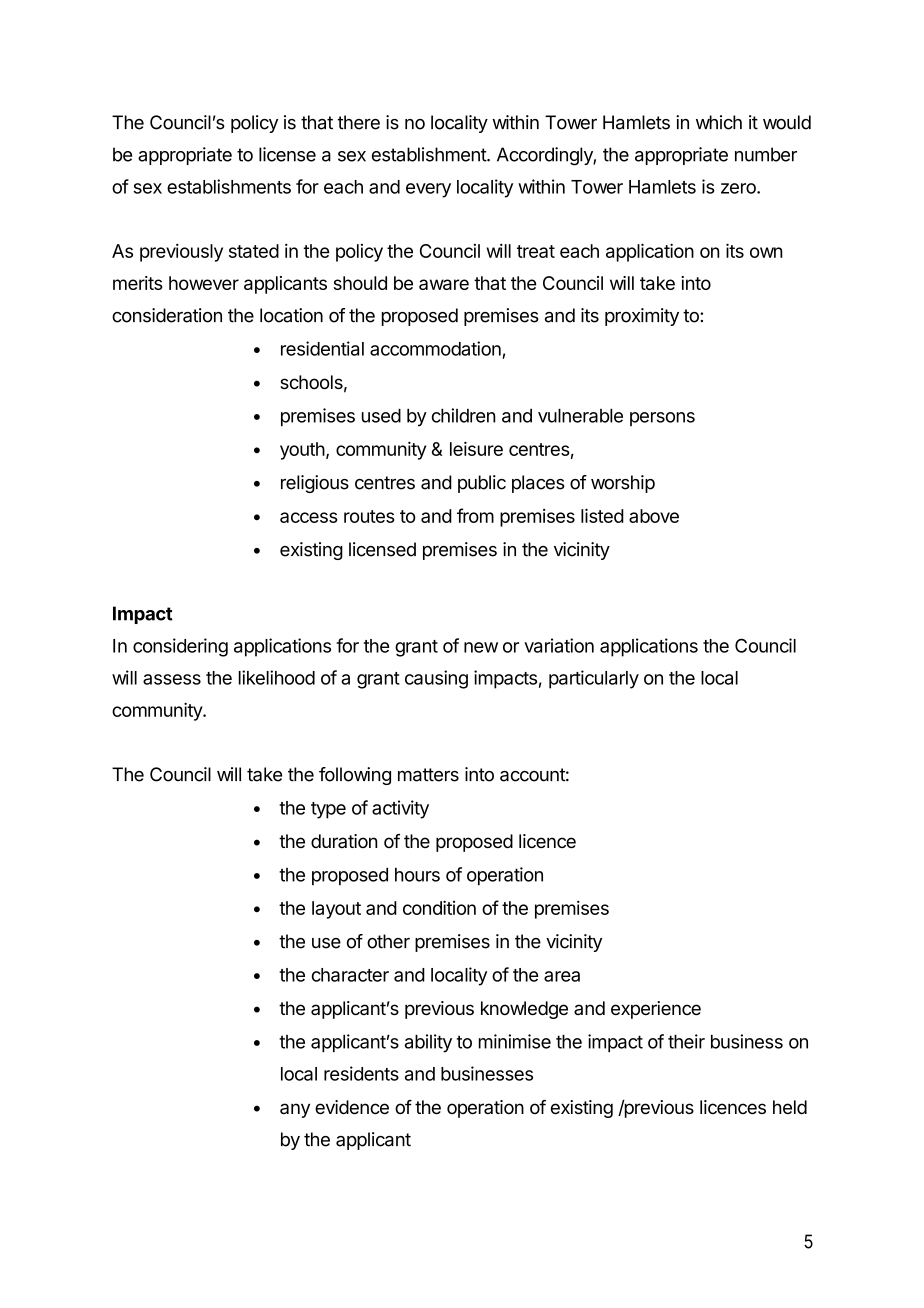 The height and width of the screenshot is (1308, 924). Describe the element at coordinates (719, 122) in the screenshot. I see `which` at that location.
